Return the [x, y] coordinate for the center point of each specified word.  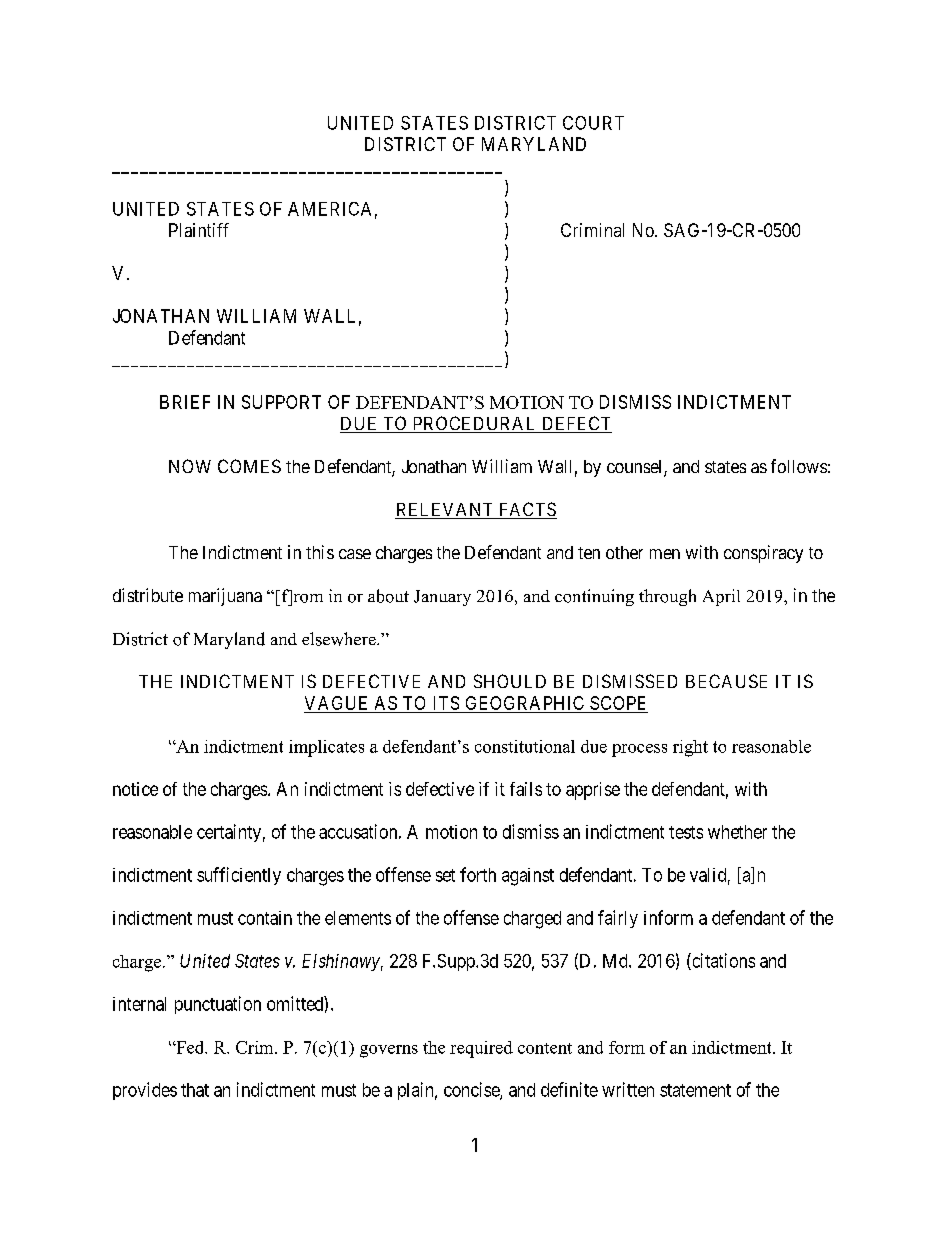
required [481, 1049]
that [195, 1090]
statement [695, 1090]
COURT [593, 123]
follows [799, 466]
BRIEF [185, 402]
